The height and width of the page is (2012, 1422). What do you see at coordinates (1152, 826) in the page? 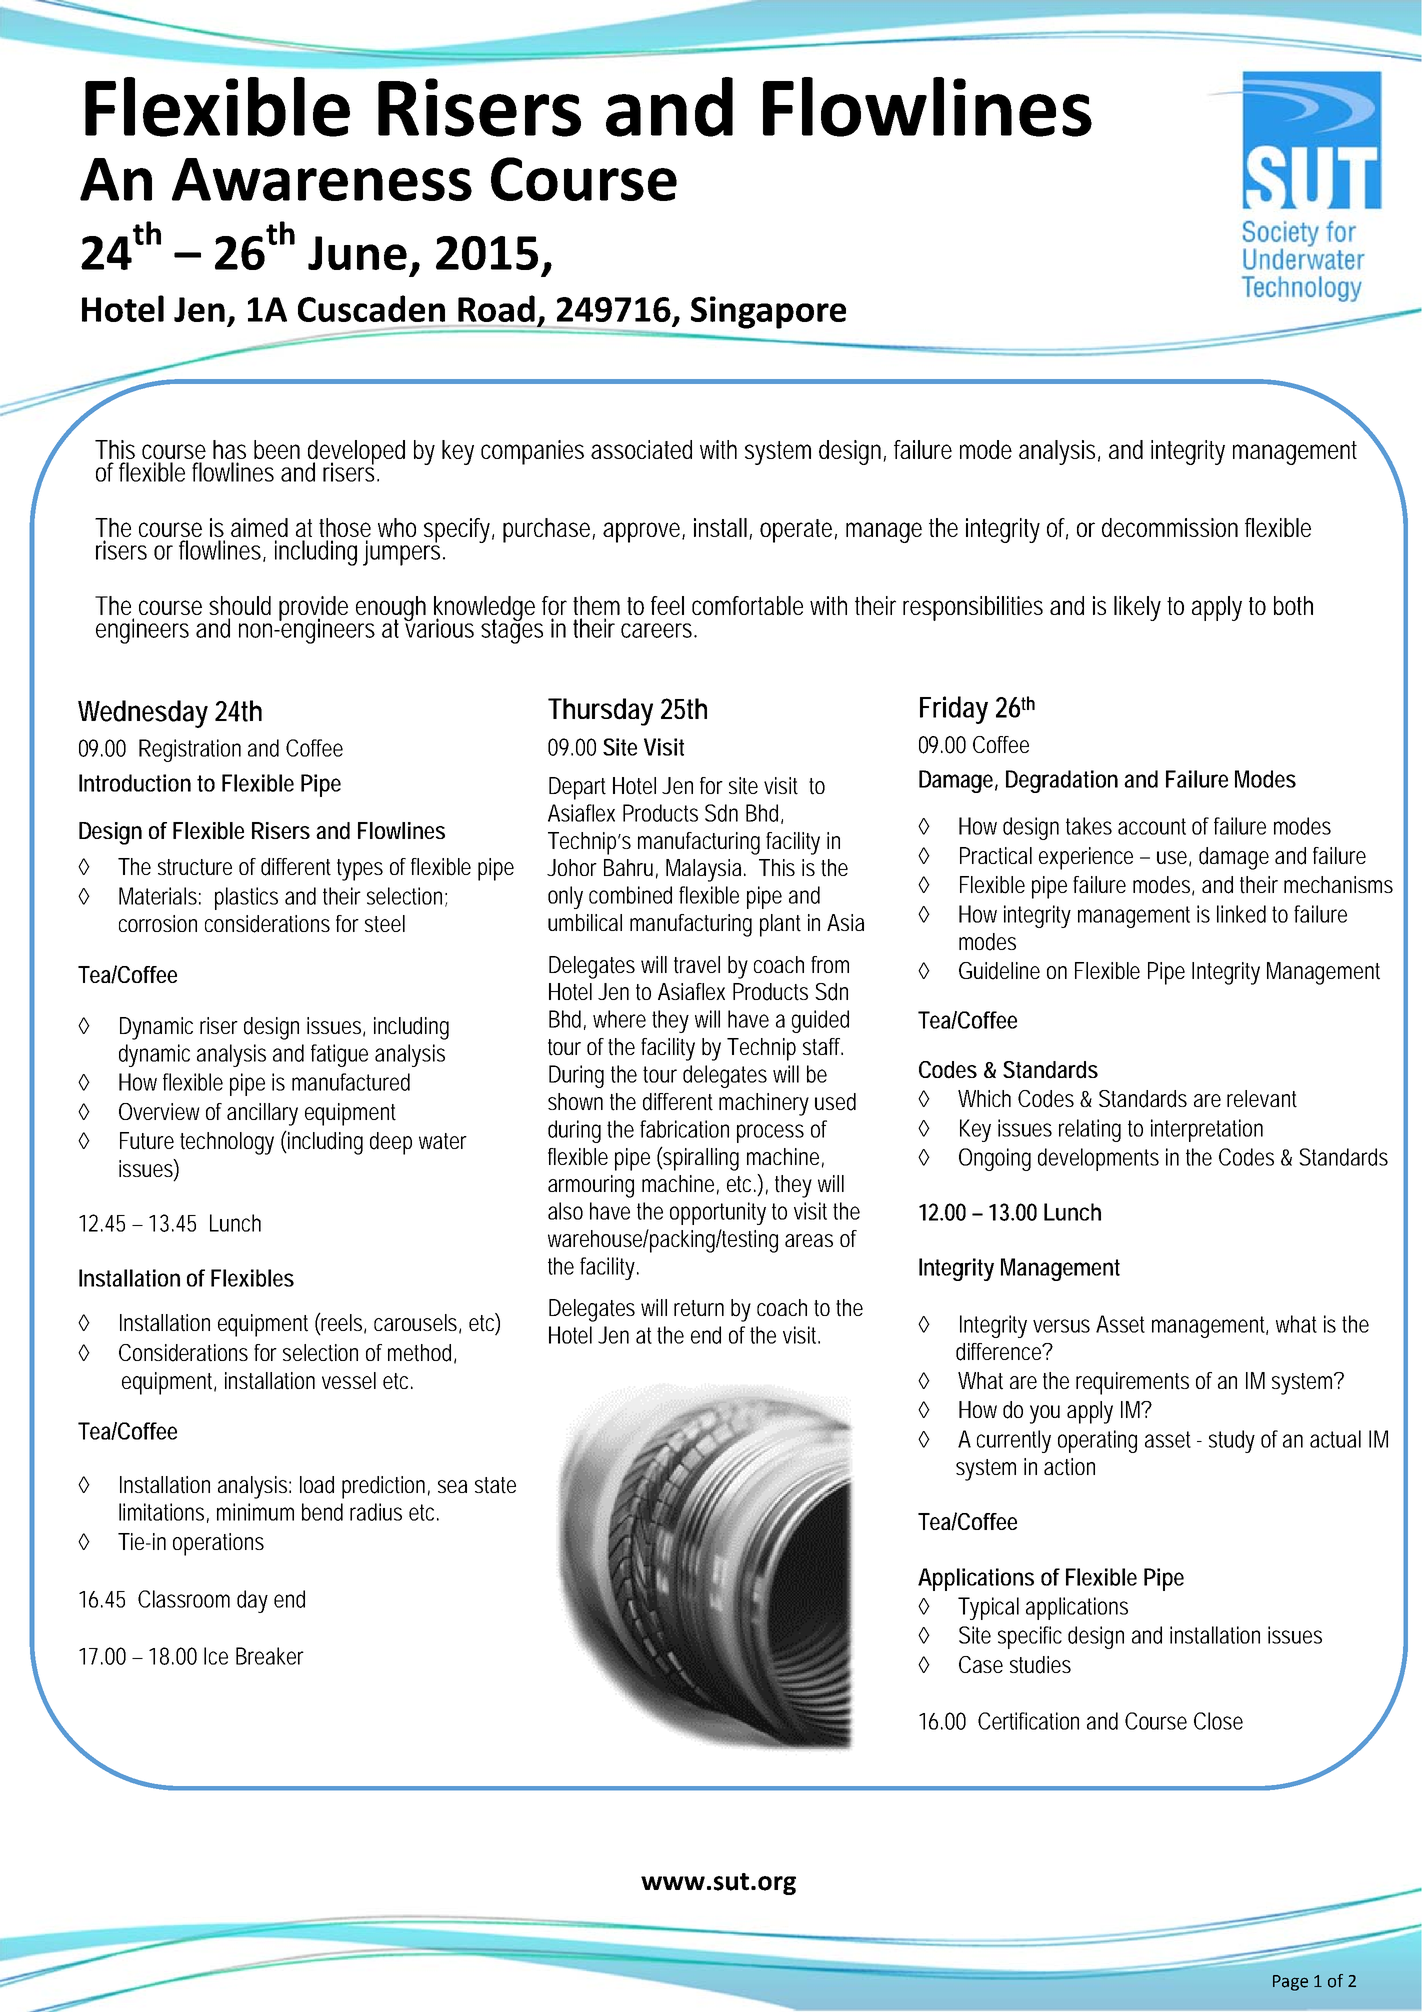
I see `account` at bounding box center [1152, 826].
